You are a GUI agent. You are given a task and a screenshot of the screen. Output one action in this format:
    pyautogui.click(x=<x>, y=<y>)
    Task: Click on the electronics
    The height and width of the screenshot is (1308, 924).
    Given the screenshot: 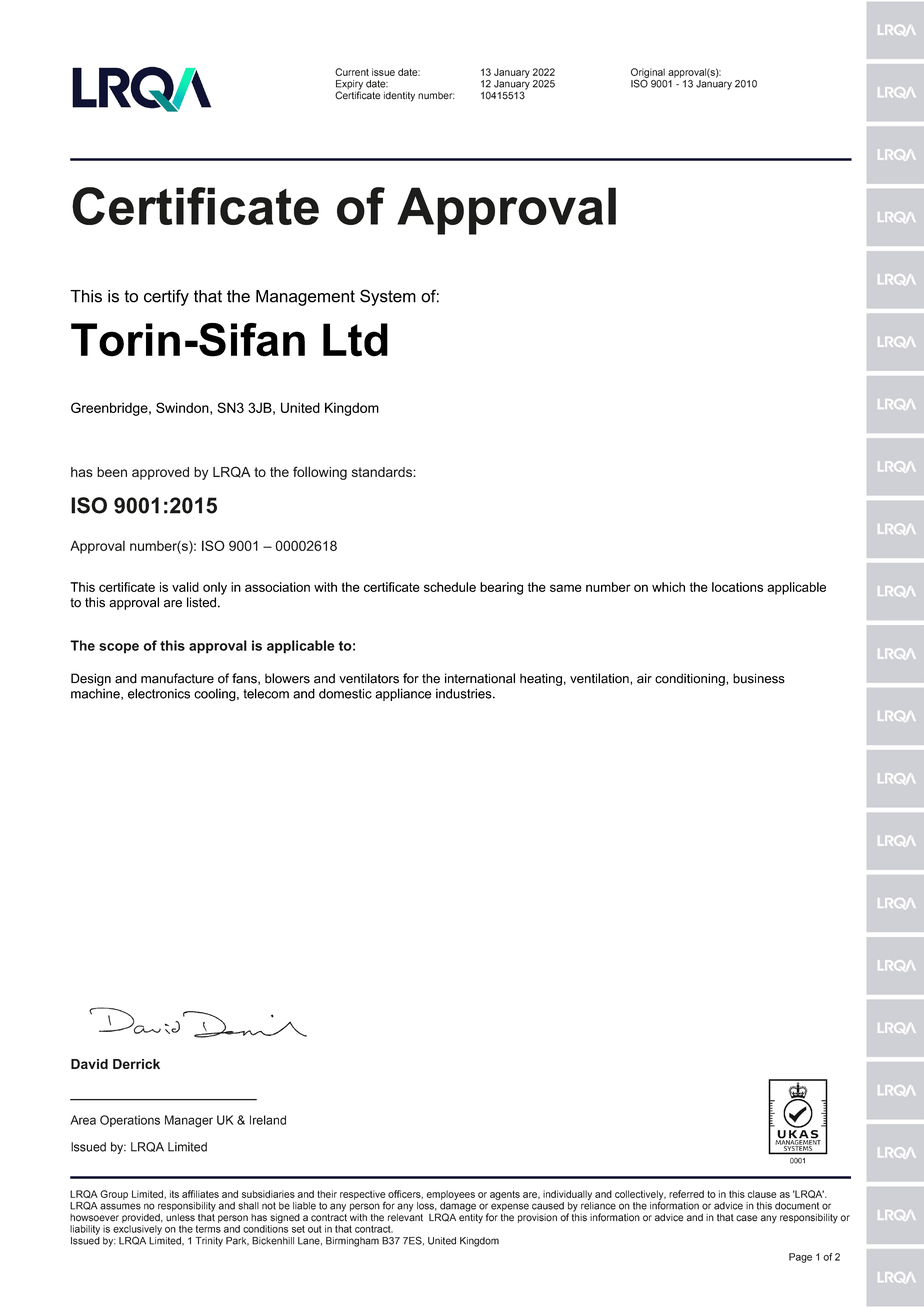 What is the action you would take?
    pyautogui.click(x=159, y=693)
